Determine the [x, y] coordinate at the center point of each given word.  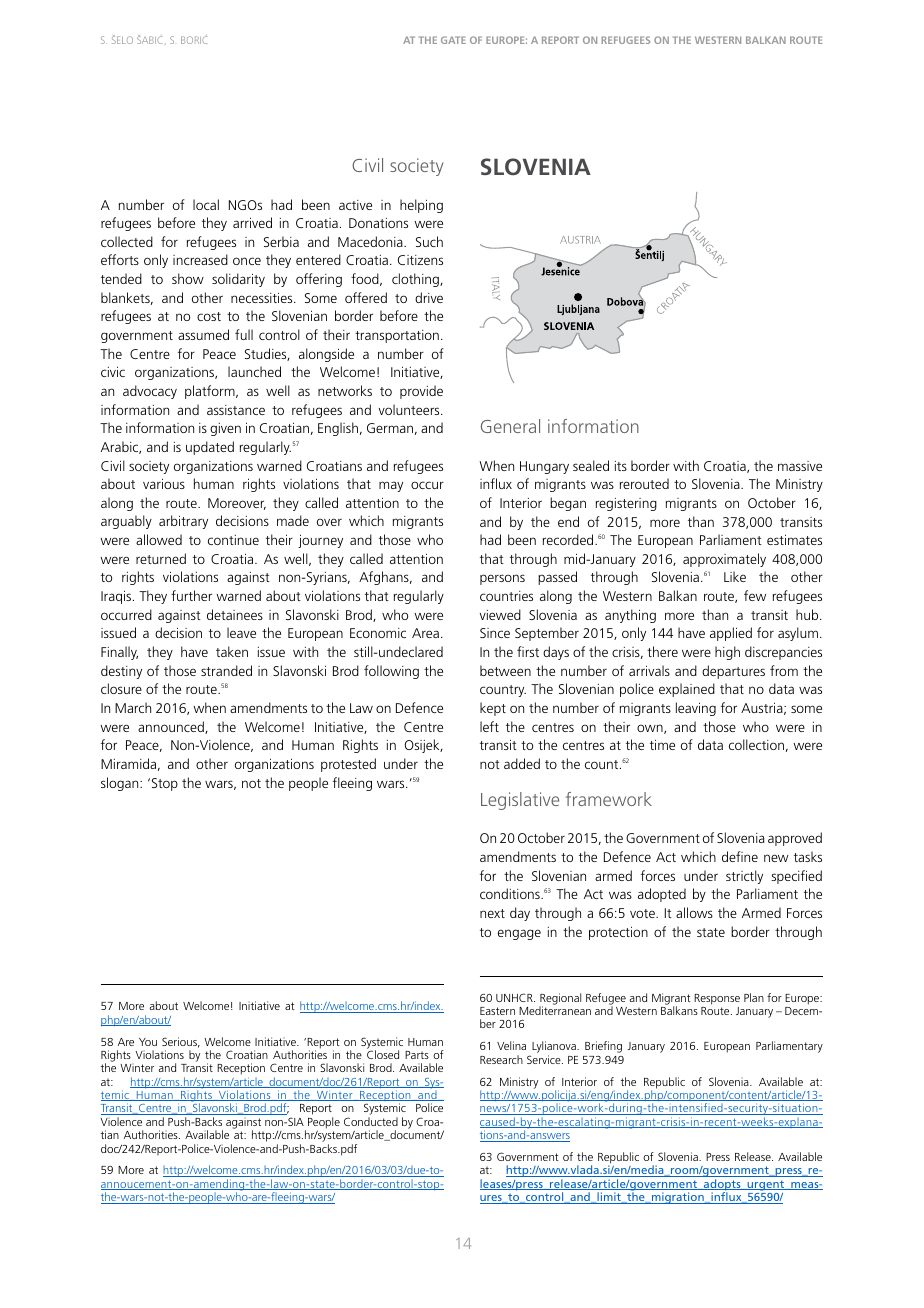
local [206, 204]
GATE [453, 40]
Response [717, 999]
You [148, 1042]
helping [421, 206]
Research [501, 1059]
